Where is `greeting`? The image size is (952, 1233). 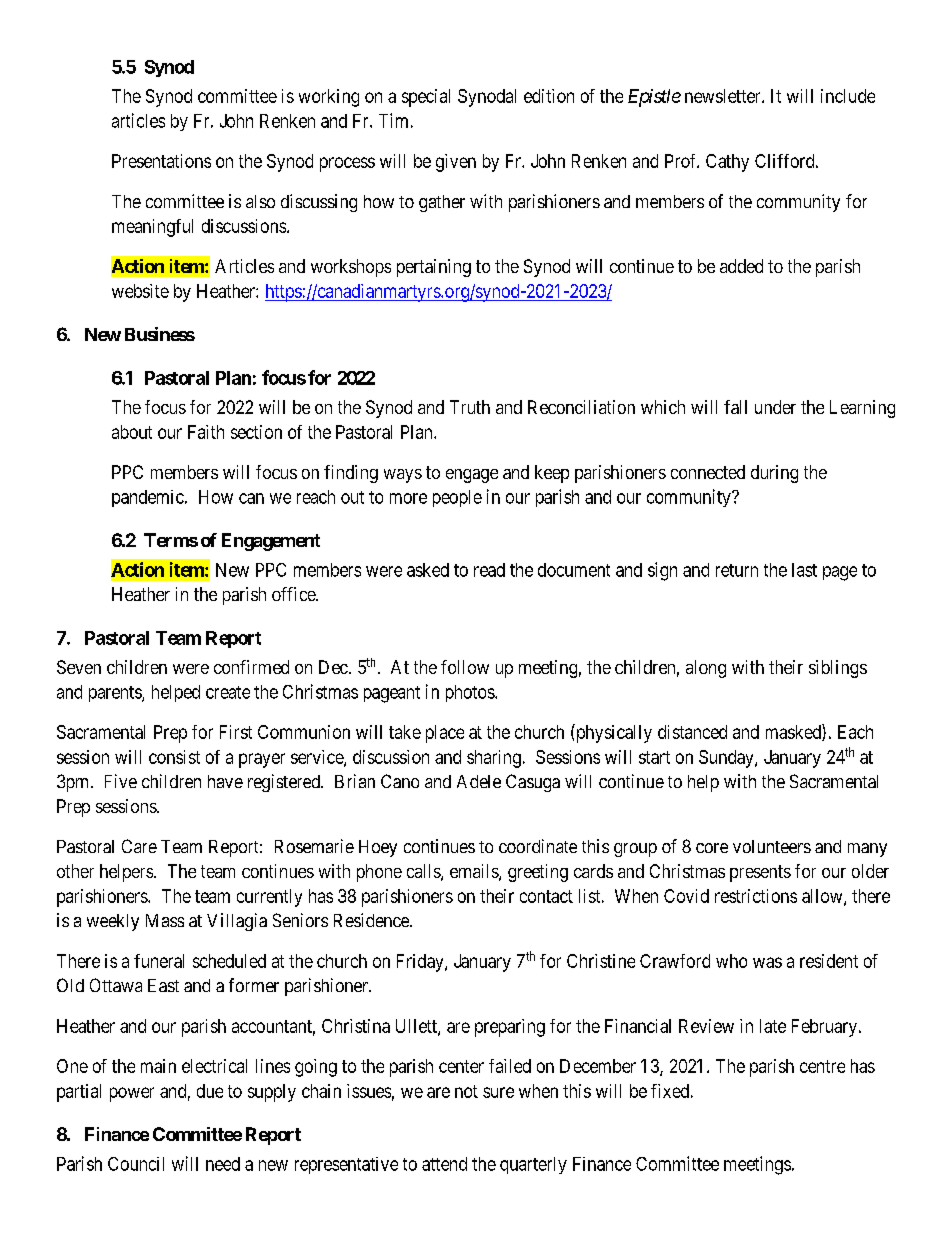 greeting is located at coordinates (538, 873).
